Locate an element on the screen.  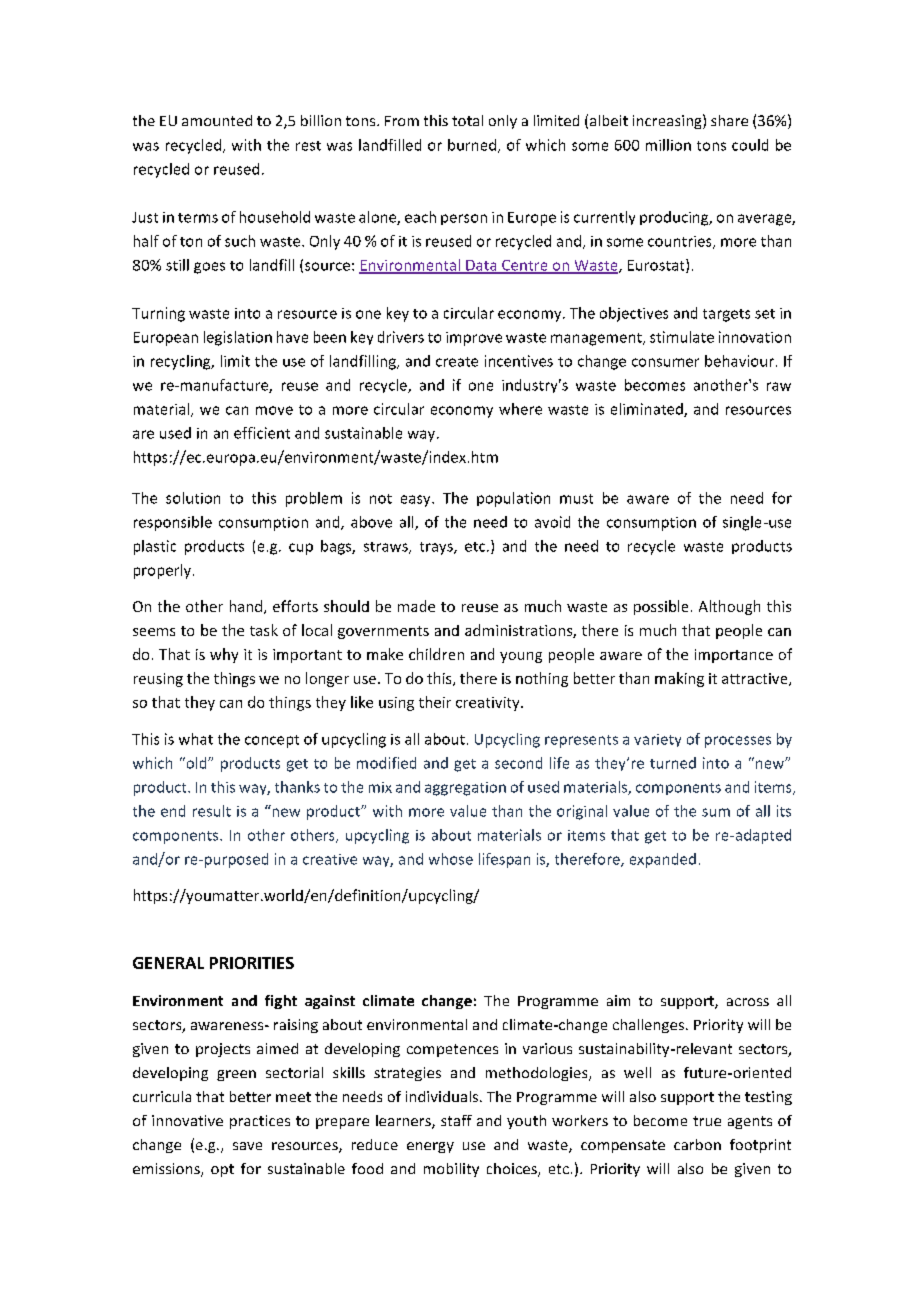
burned is located at coordinates (473, 146).
